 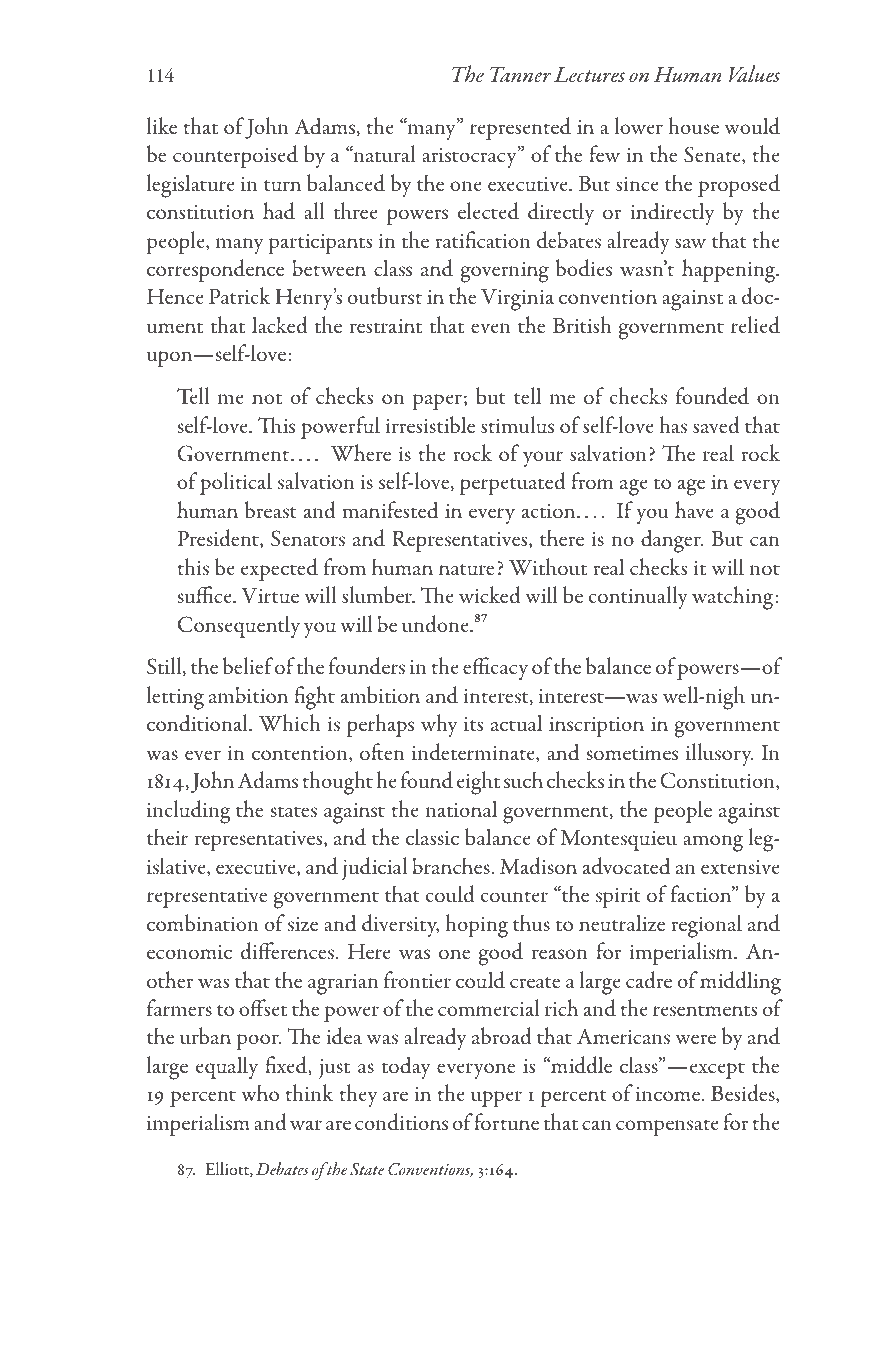 What do you see at coordinates (669, 1094) in the screenshot?
I see `income` at bounding box center [669, 1094].
